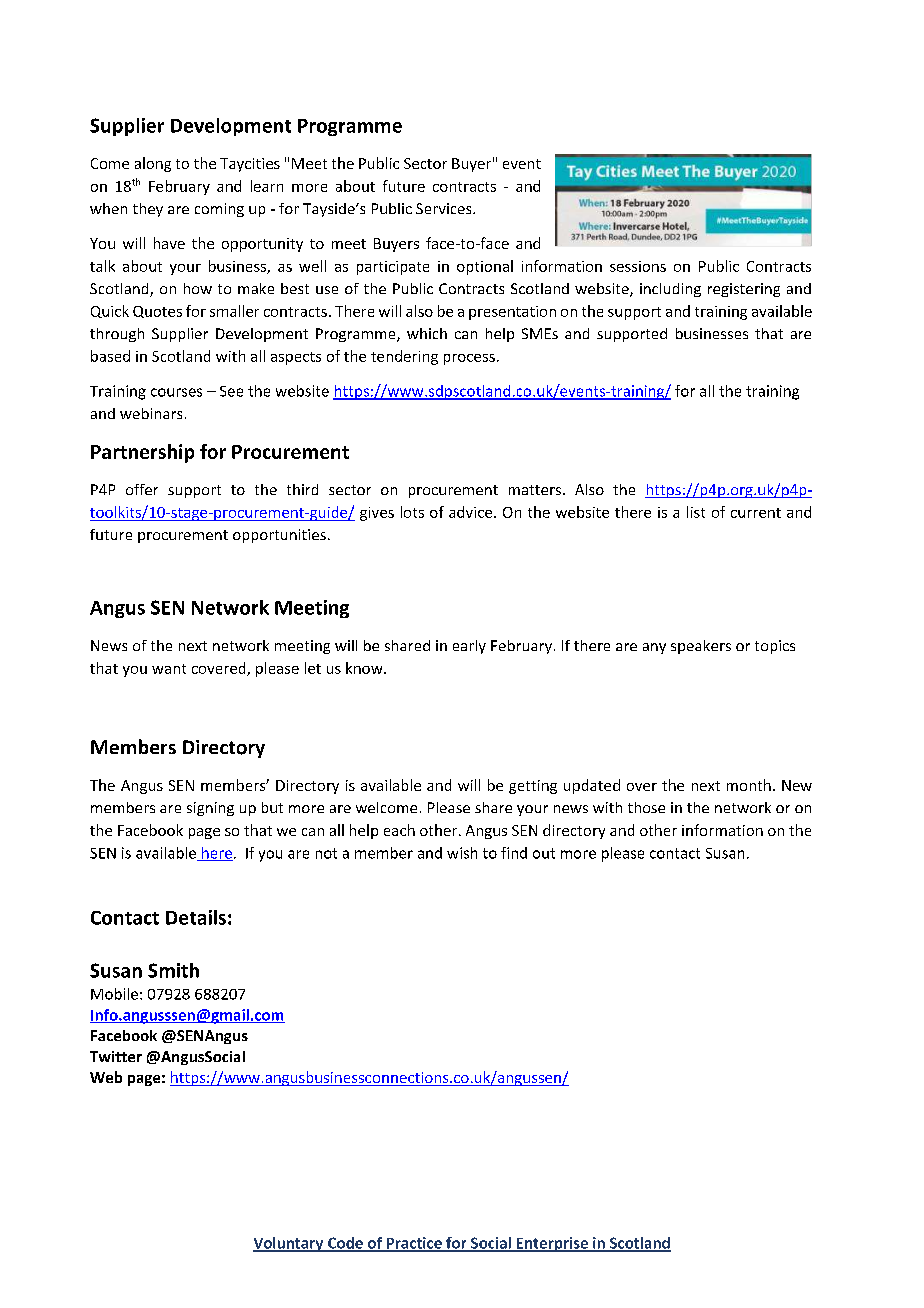  What do you see at coordinates (210, 809) in the page?
I see `signing` at bounding box center [210, 809].
